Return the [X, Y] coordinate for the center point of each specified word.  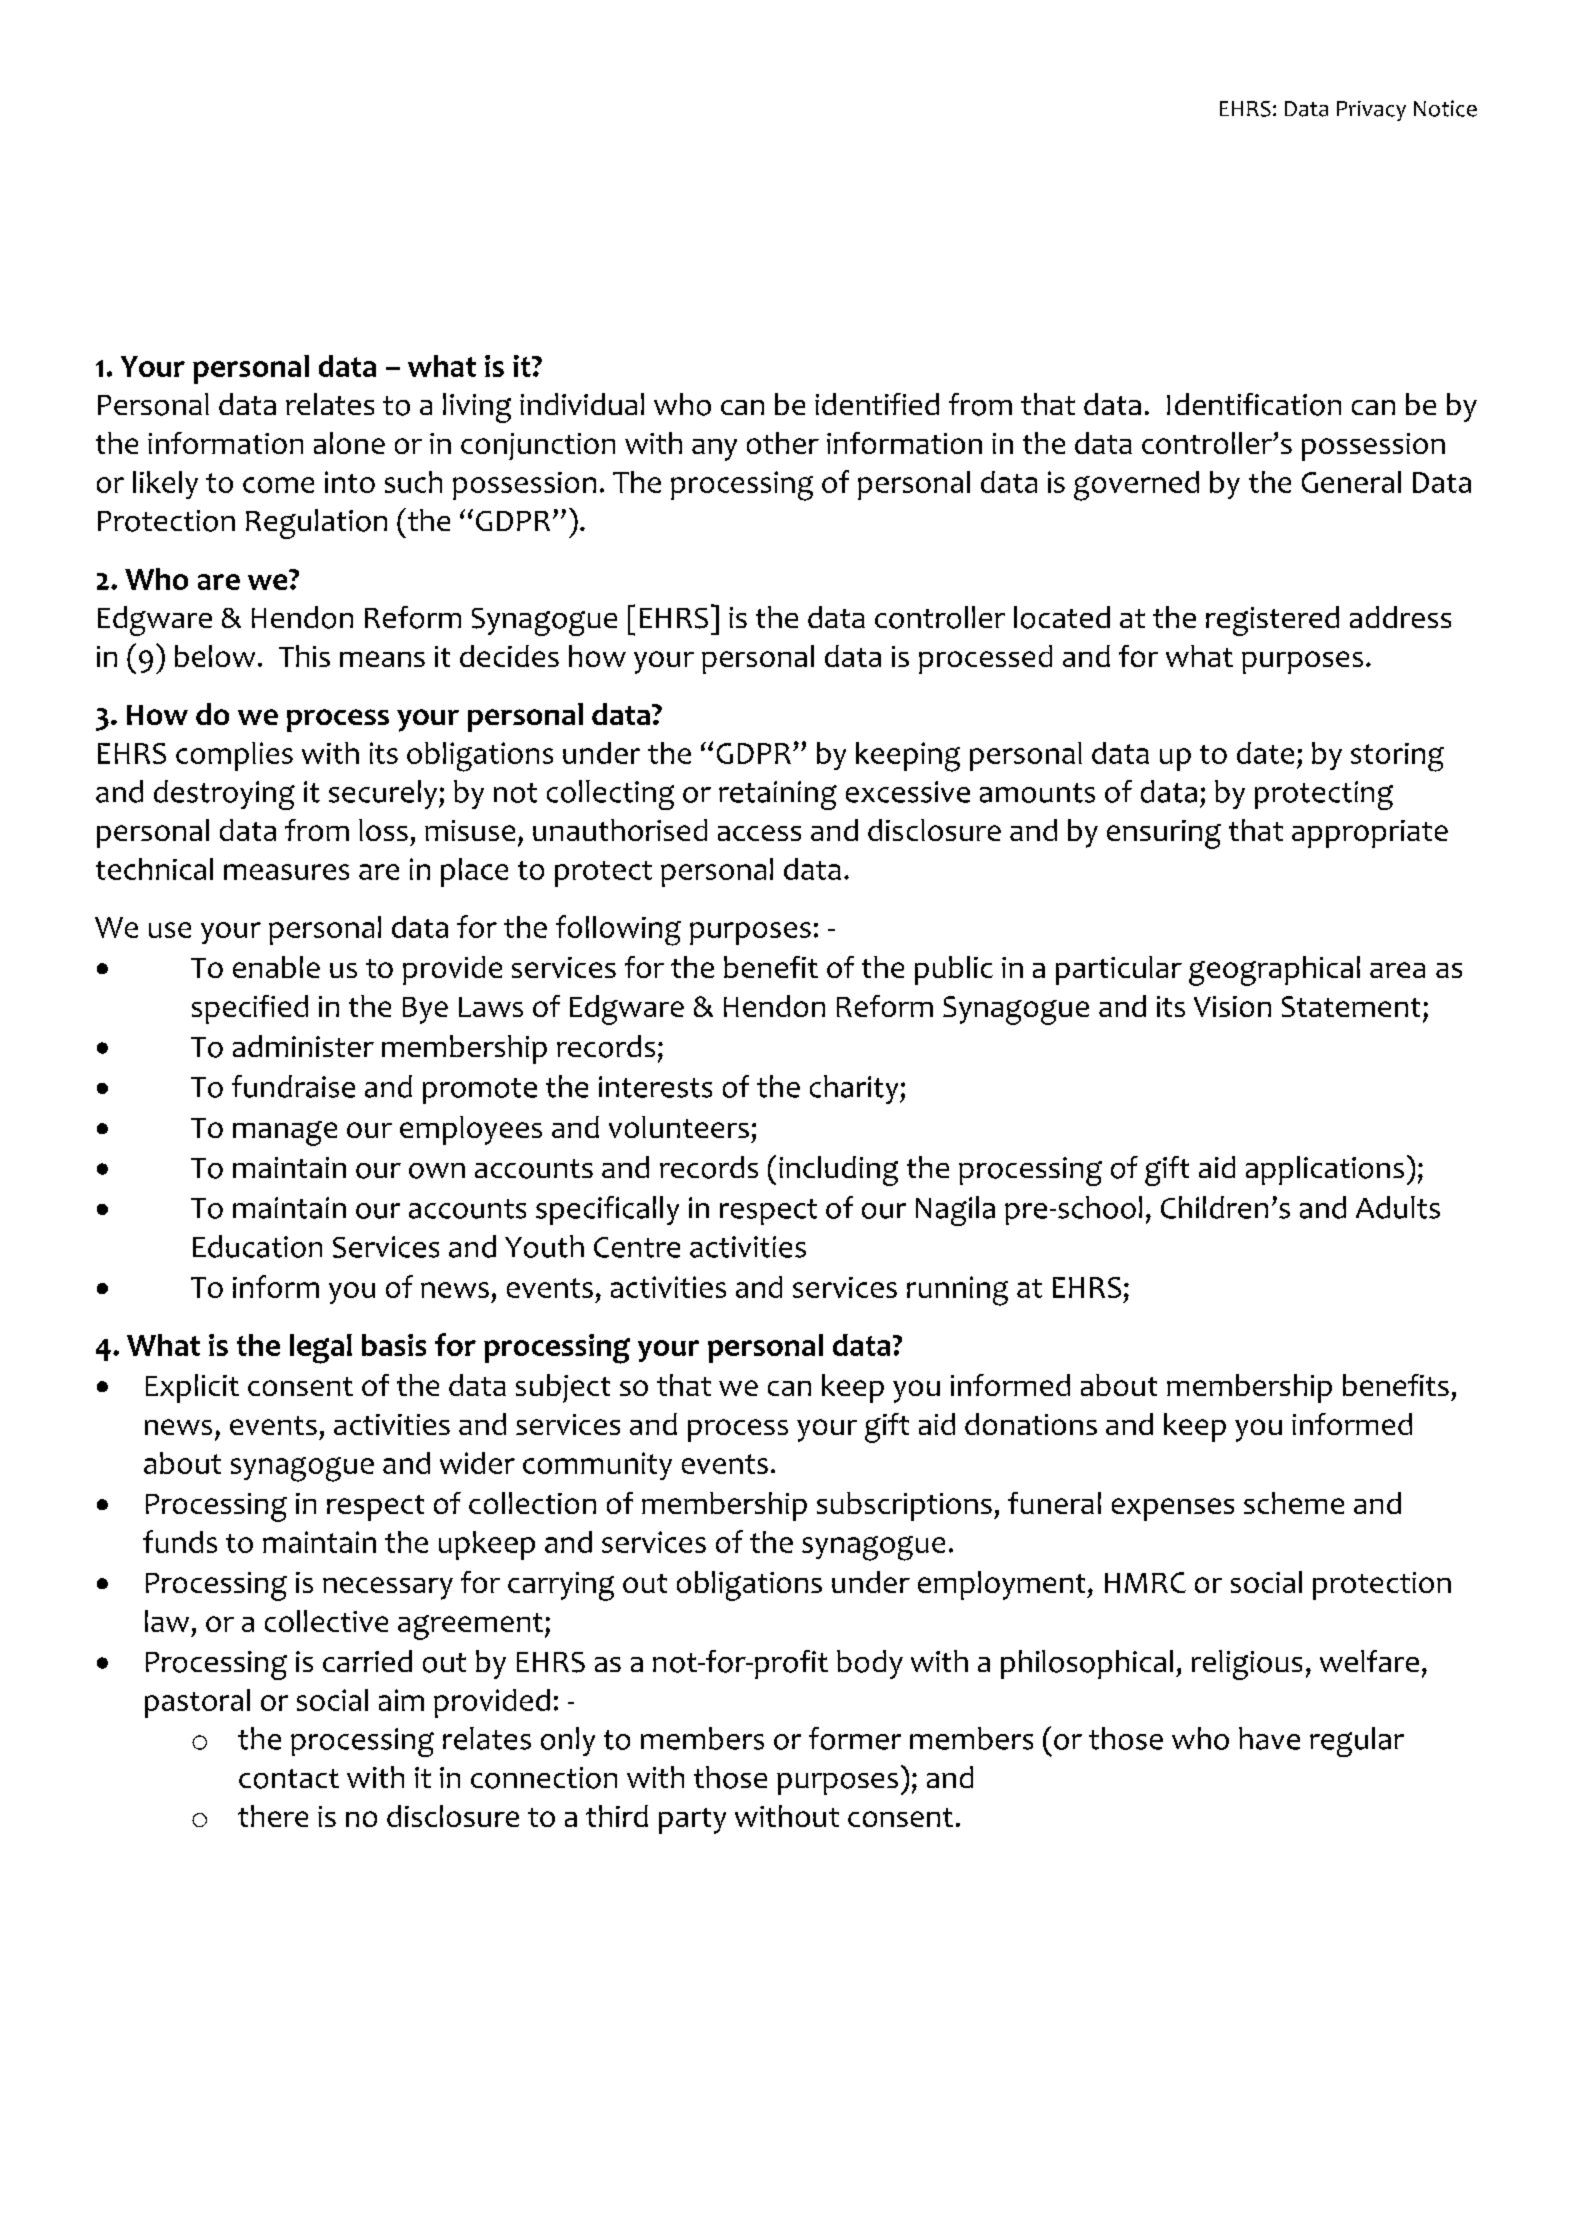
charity [855, 1089]
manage [285, 1133]
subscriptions [904, 1506]
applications [1325, 1170]
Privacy [1371, 111]
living [477, 408]
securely [384, 794]
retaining [778, 795]
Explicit [192, 1388]
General [1351, 482]
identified [877, 404]
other [783, 443]
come [278, 485]
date [1265, 753]
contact [289, 1779]
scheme [1294, 1503]
